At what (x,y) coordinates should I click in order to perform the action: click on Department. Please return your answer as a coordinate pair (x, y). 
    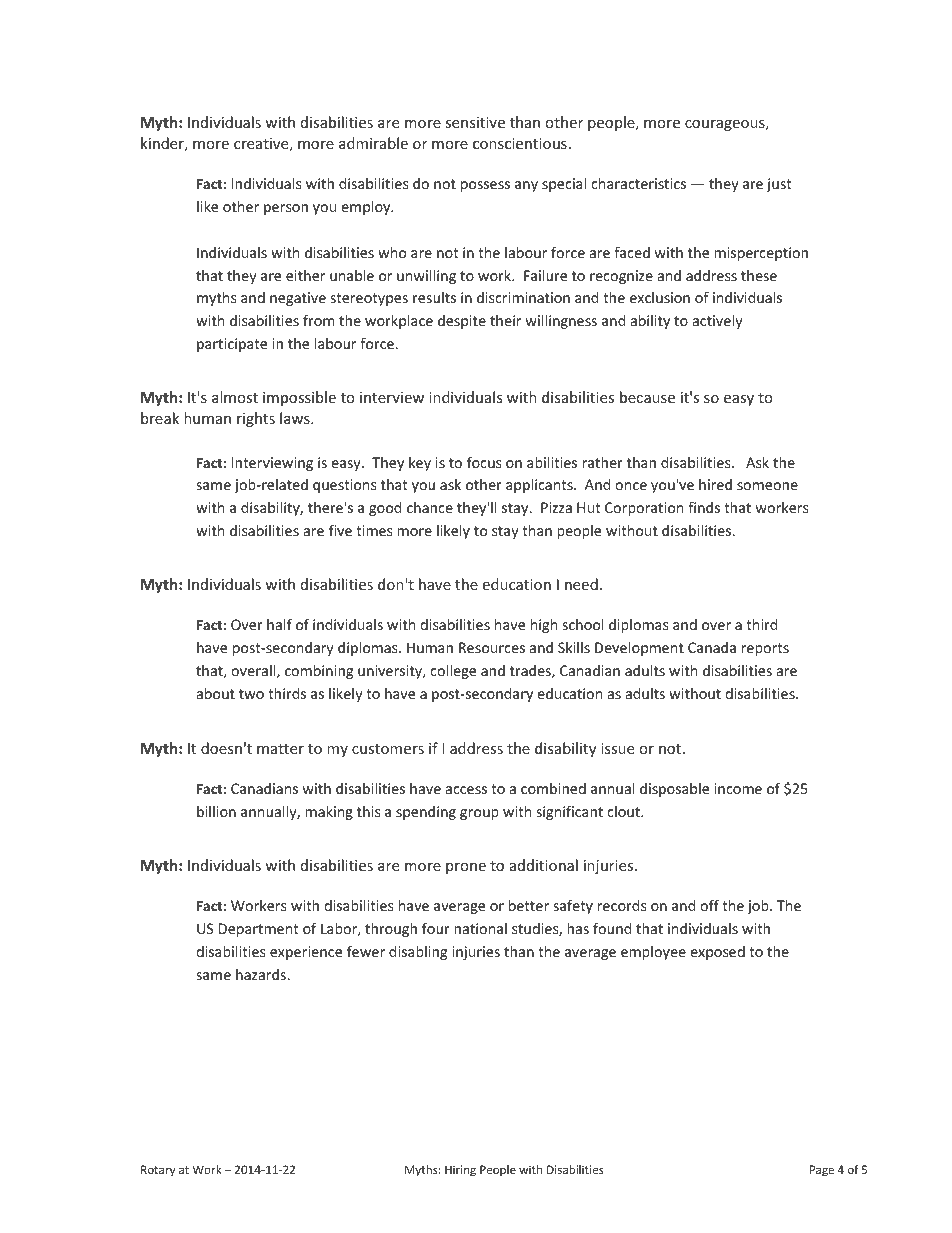
    Looking at the image, I should click on (258, 930).
